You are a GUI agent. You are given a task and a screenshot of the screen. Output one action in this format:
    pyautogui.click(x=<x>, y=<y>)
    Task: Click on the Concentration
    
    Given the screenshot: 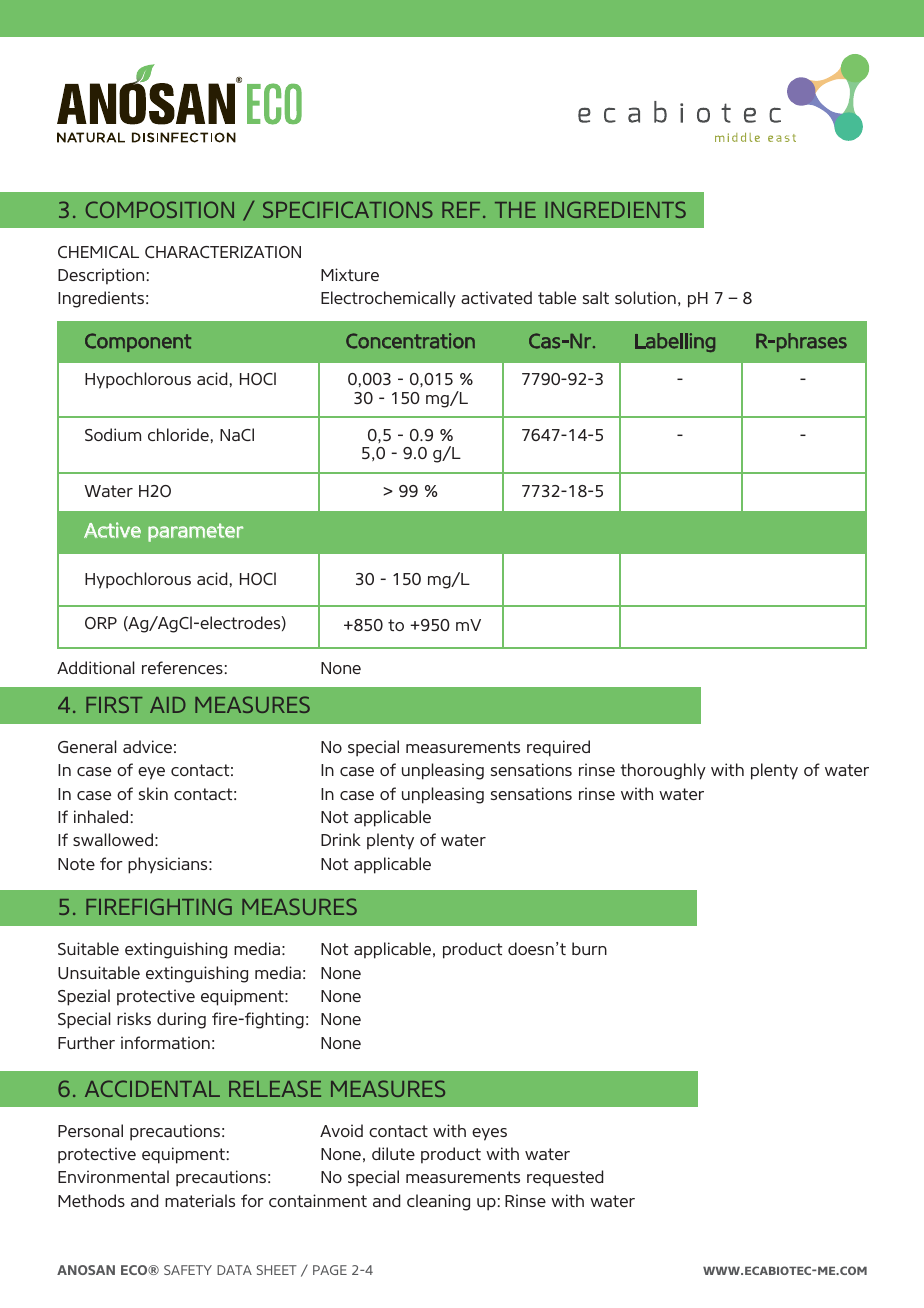 What is the action you would take?
    pyautogui.click(x=410, y=341)
